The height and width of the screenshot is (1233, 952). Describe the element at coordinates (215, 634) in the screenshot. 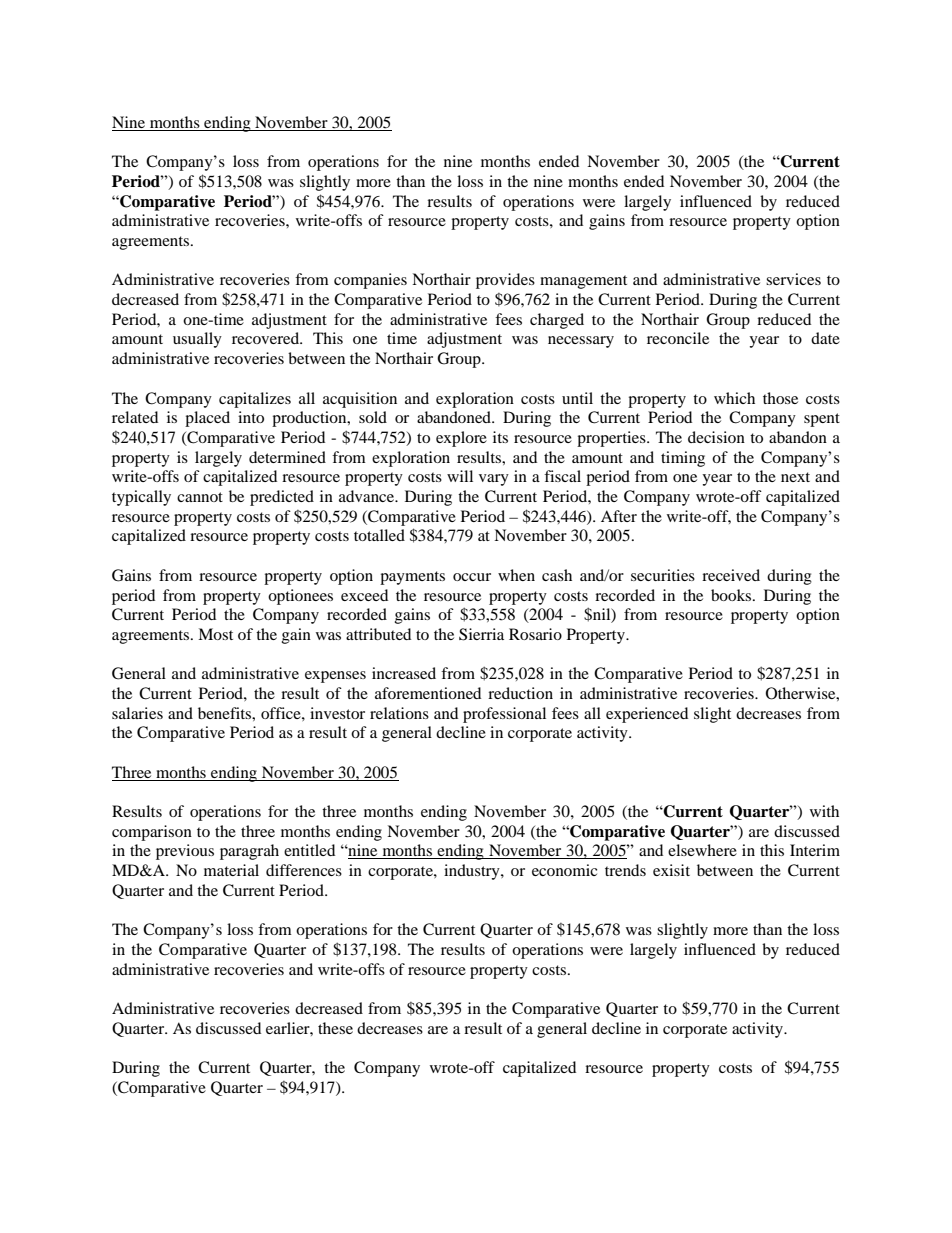

I see `Most` at that location.
